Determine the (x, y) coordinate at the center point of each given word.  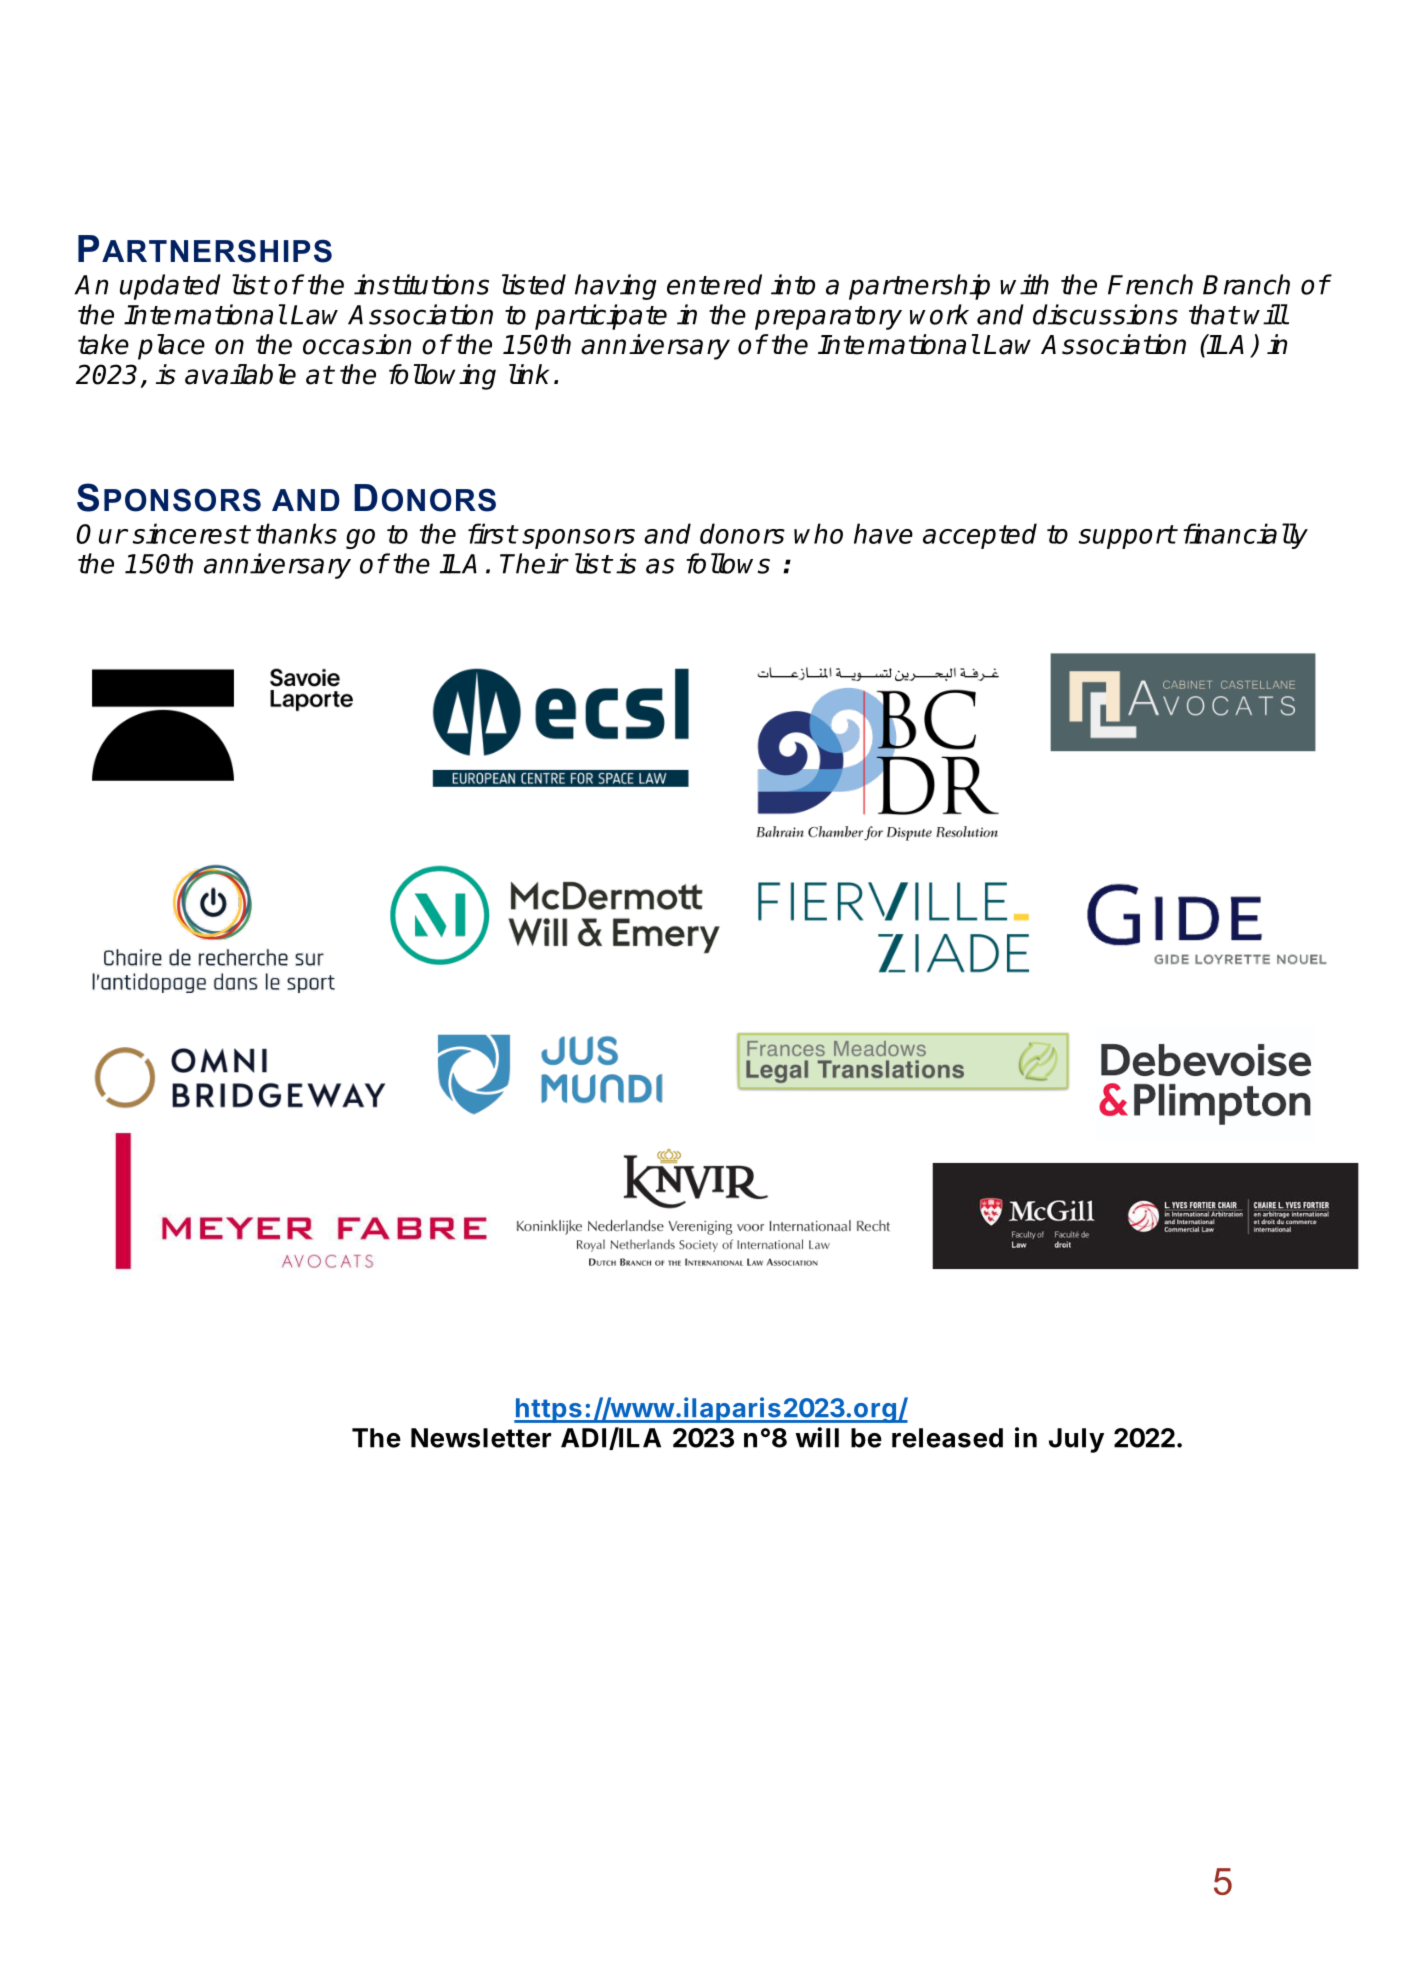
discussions (1105, 314)
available (240, 374)
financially (1245, 536)
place (171, 347)
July (1076, 1440)
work (939, 314)
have (883, 533)
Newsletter (481, 1438)
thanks (296, 533)
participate (601, 317)
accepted (980, 536)
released (947, 1438)
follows (728, 563)
